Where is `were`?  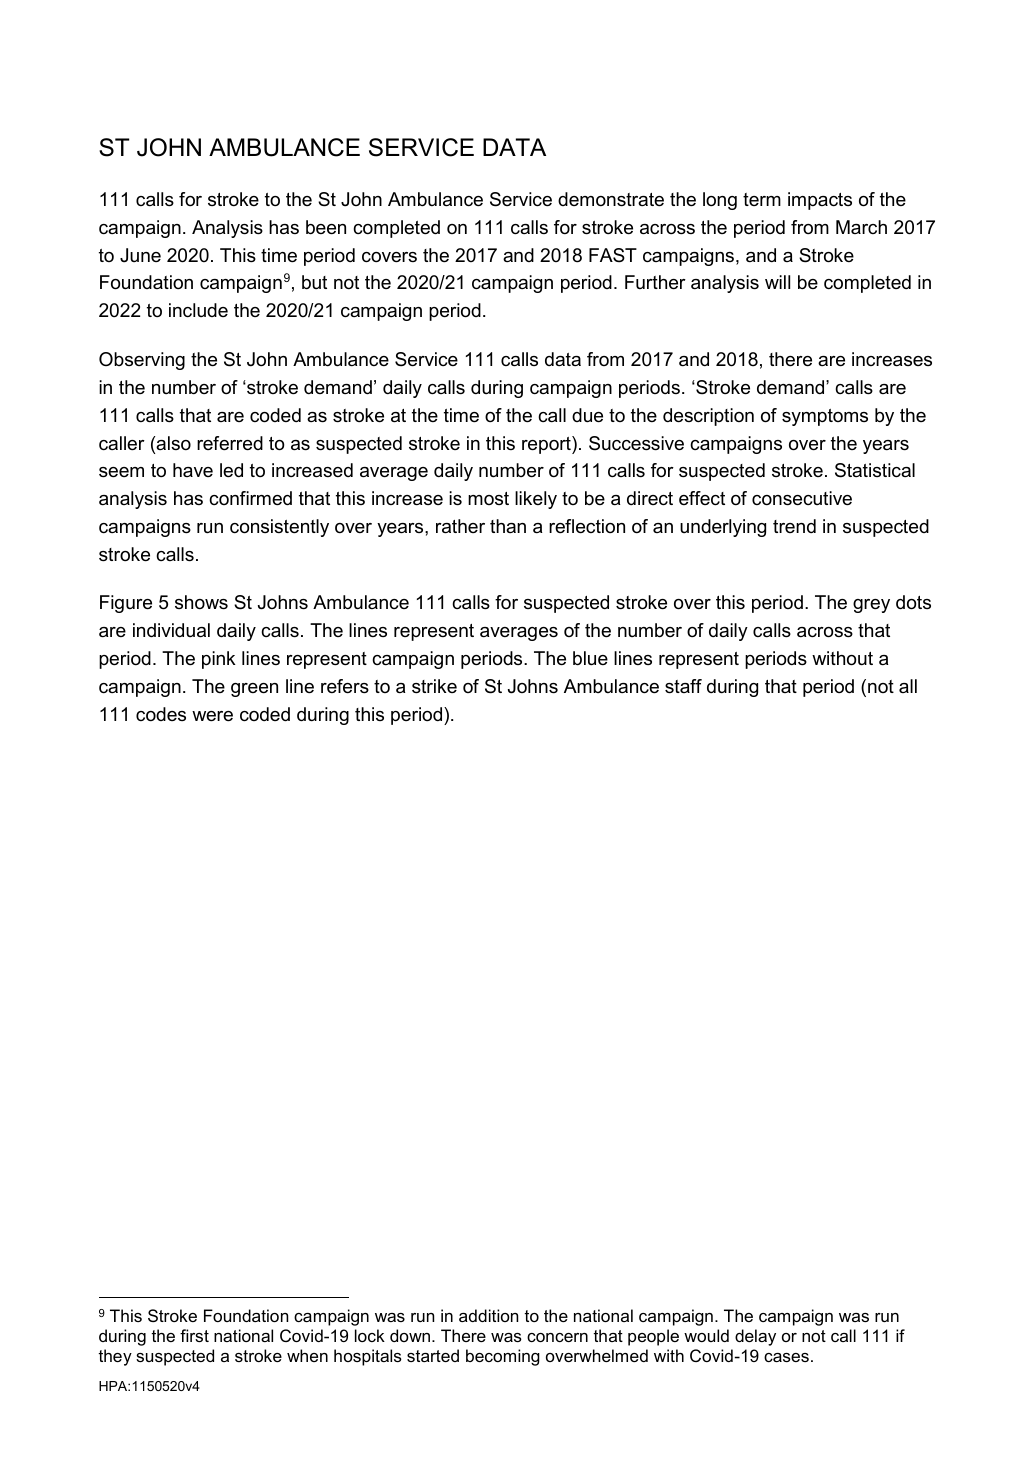
were is located at coordinates (212, 716).
